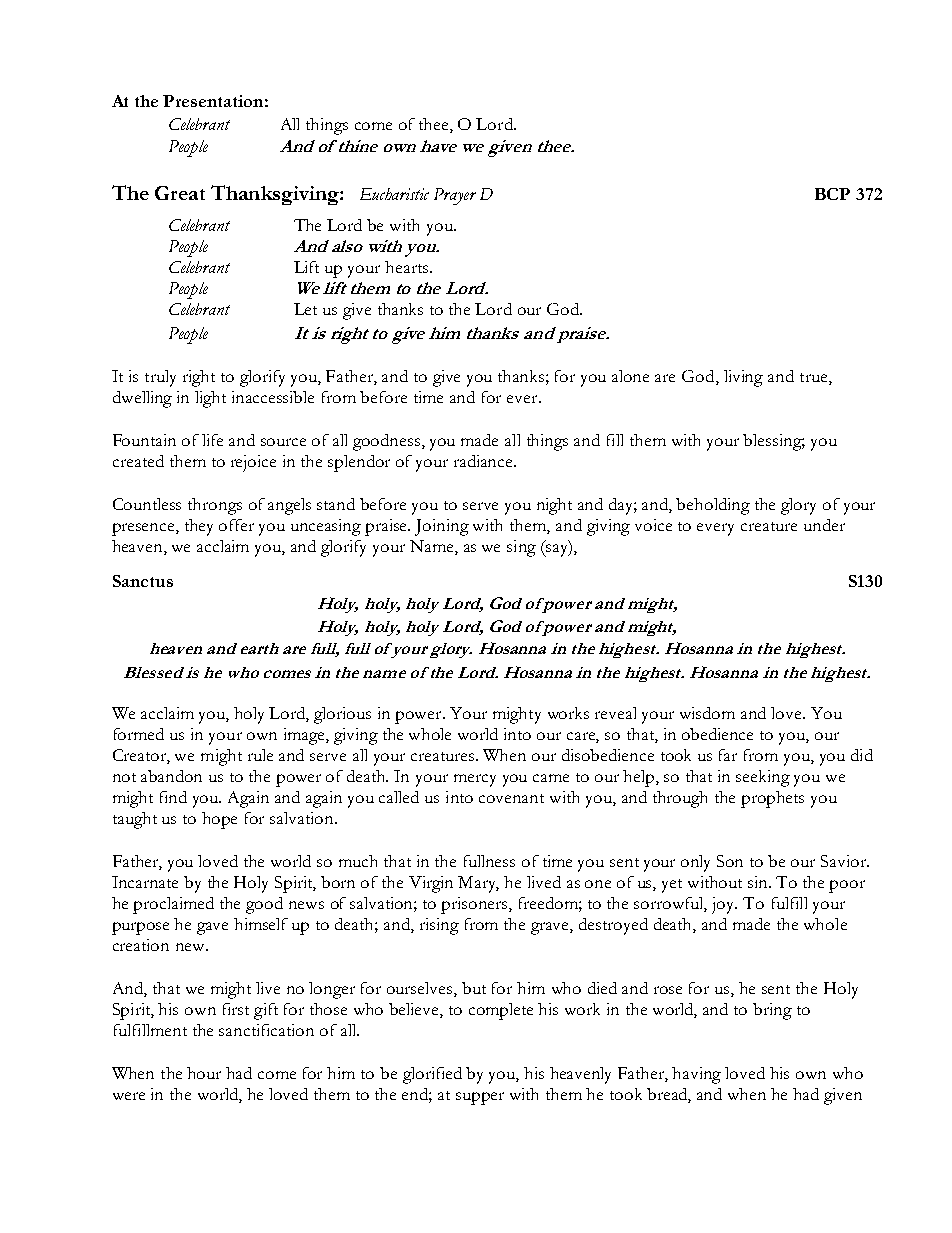  What do you see at coordinates (210, 399) in the screenshot?
I see `light` at bounding box center [210, 399].
